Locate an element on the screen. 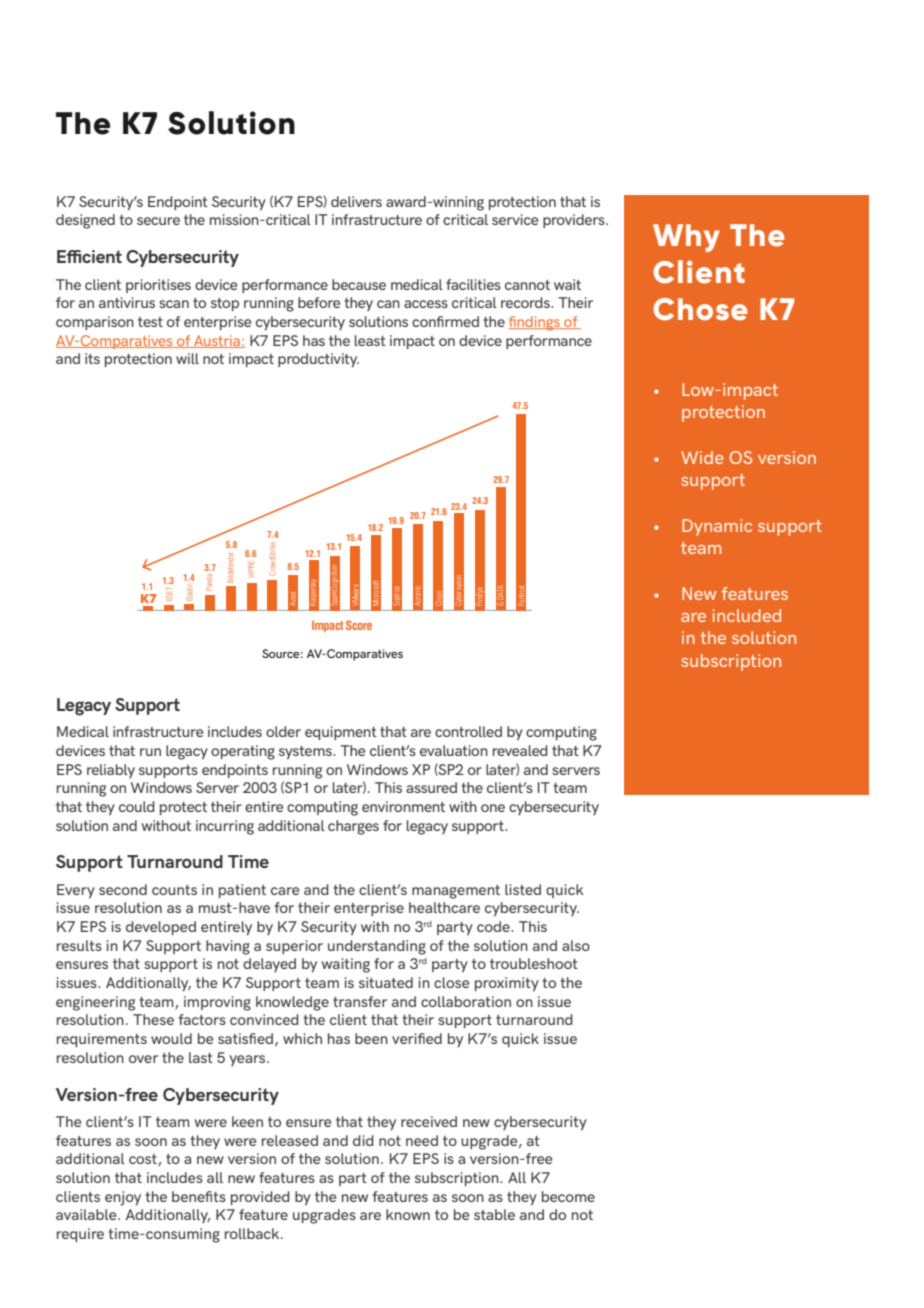 This screenshot has width=924, height=1308. secure is located at coordinates (158, 221).
